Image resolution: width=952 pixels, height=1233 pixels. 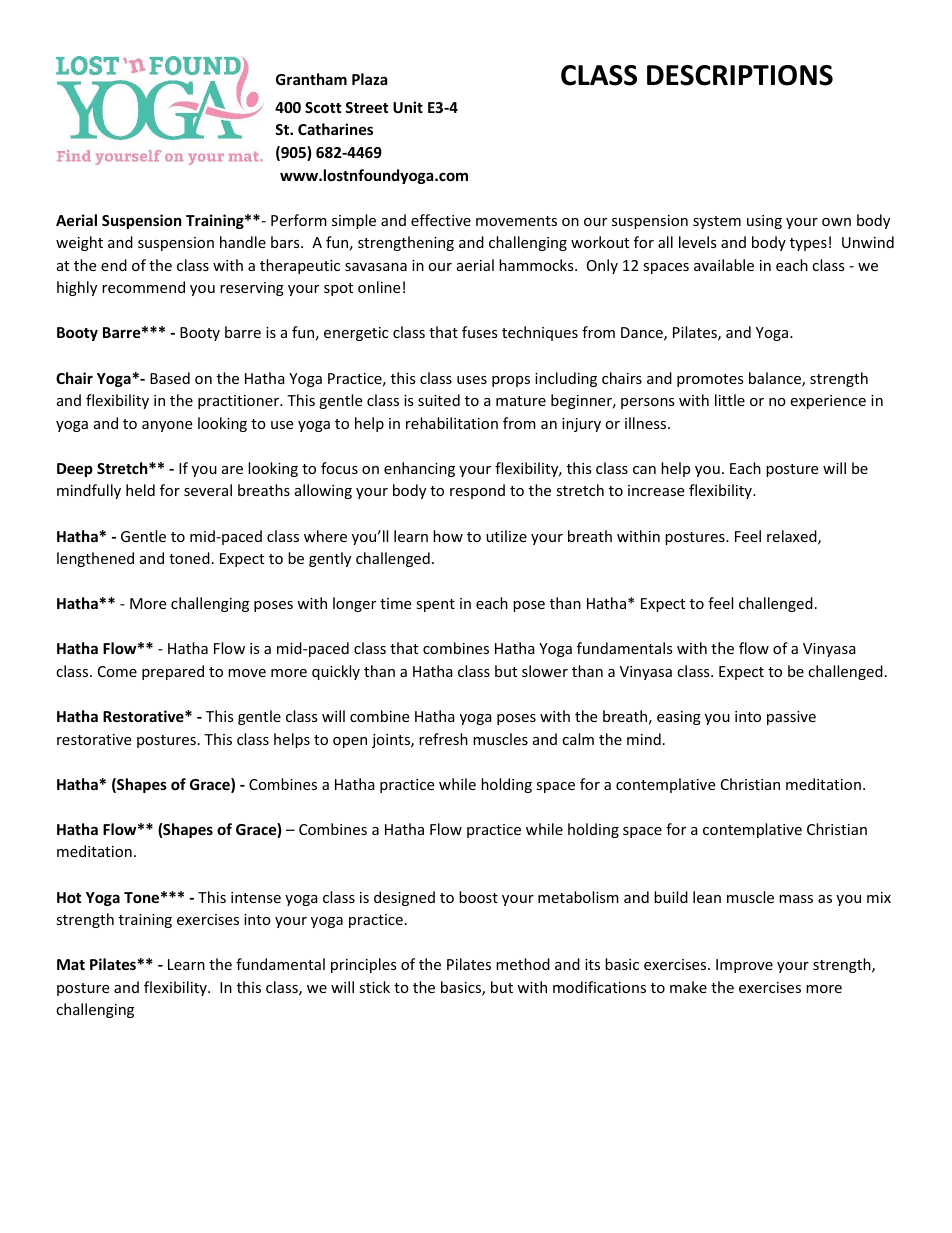 What do you see at coordinates (545, 671) in the screenshot?
I see `slower` at bounding box center [545, 671].
